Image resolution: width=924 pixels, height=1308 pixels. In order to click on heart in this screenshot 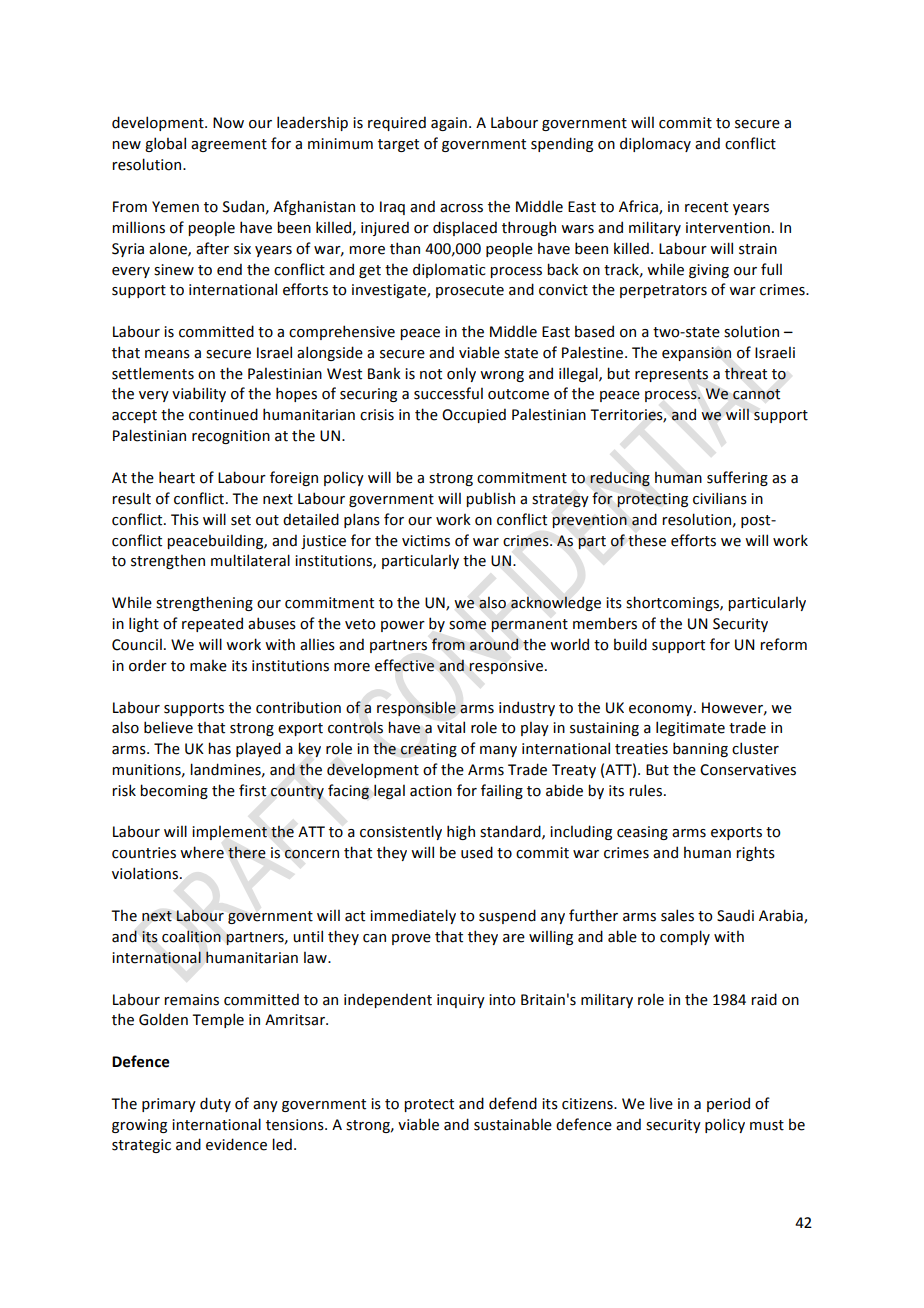, I will do `click(177, 477)`.
